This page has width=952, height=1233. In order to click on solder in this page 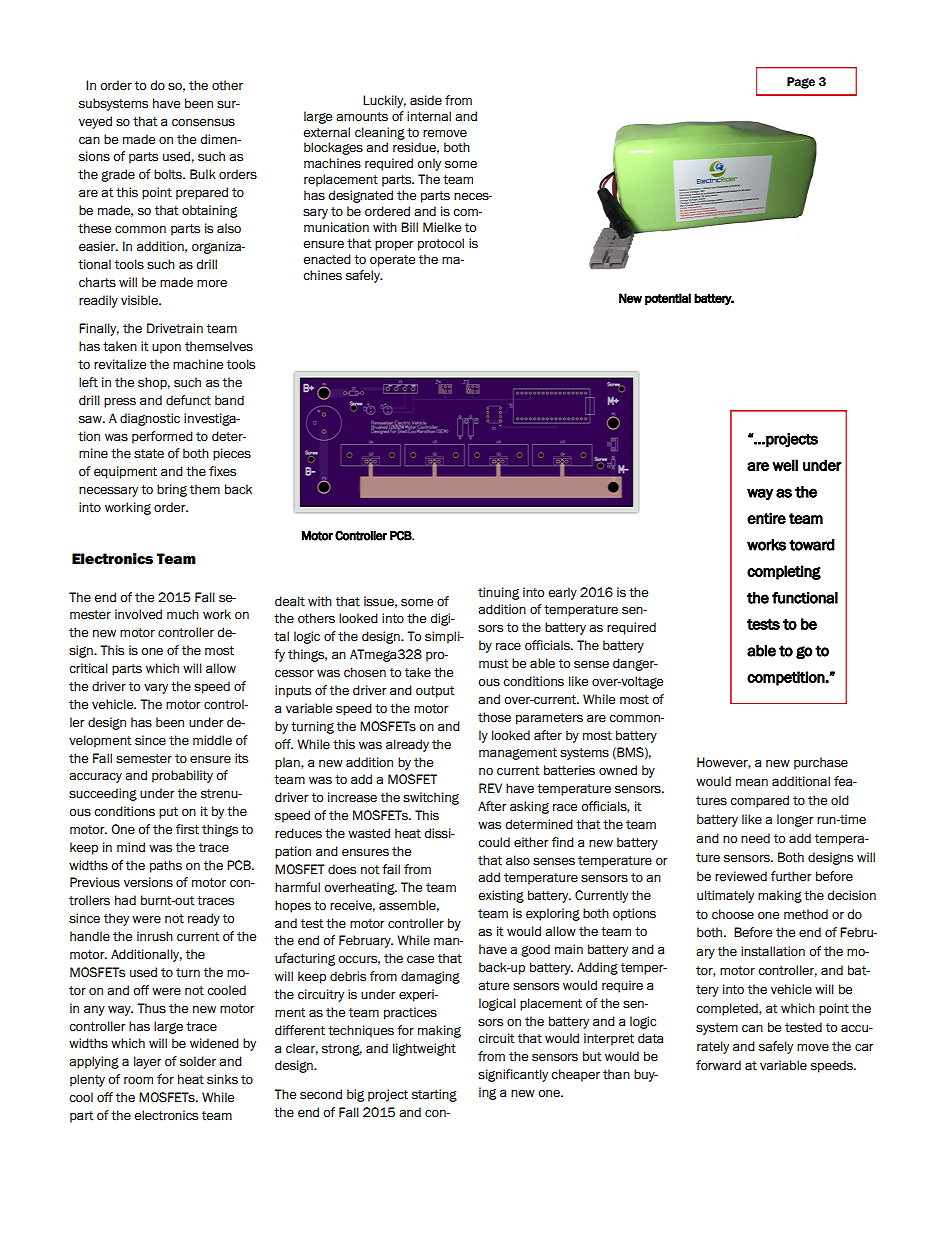, I will do `click(198, 1061)`.
